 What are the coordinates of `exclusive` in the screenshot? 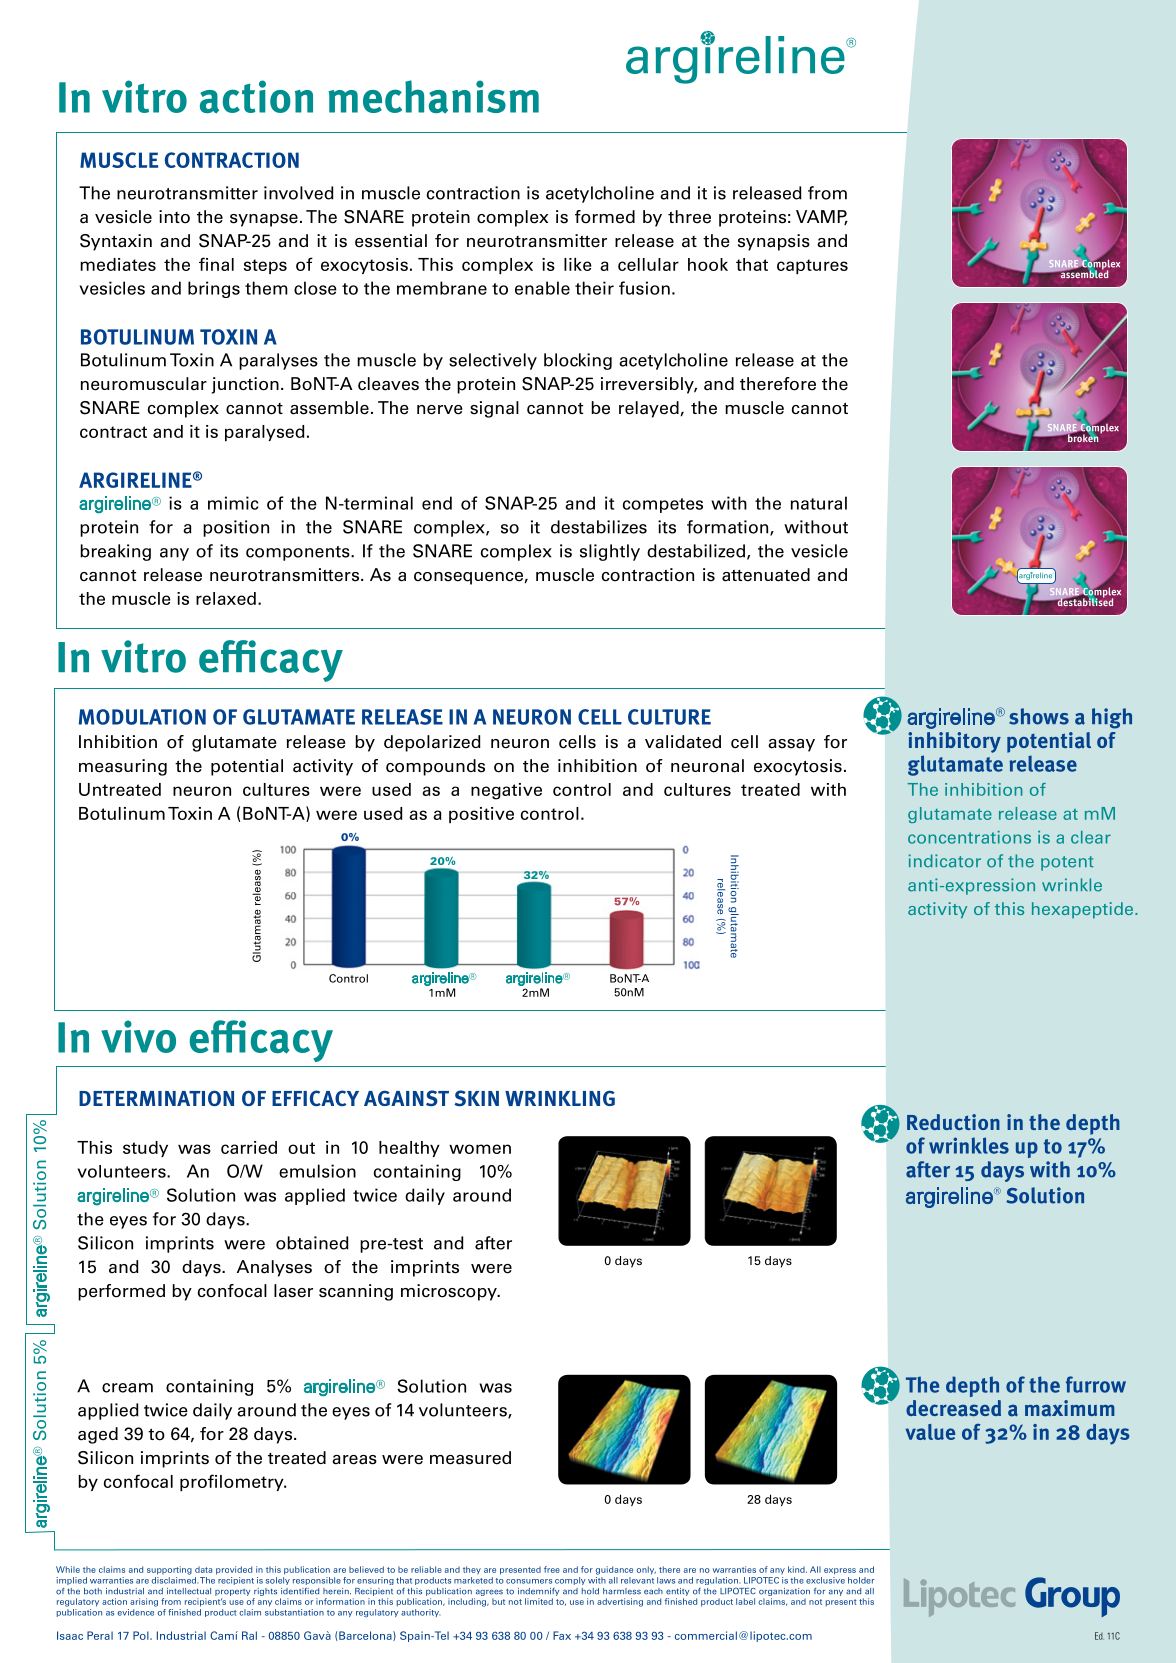 It's located at (825, 1580).
